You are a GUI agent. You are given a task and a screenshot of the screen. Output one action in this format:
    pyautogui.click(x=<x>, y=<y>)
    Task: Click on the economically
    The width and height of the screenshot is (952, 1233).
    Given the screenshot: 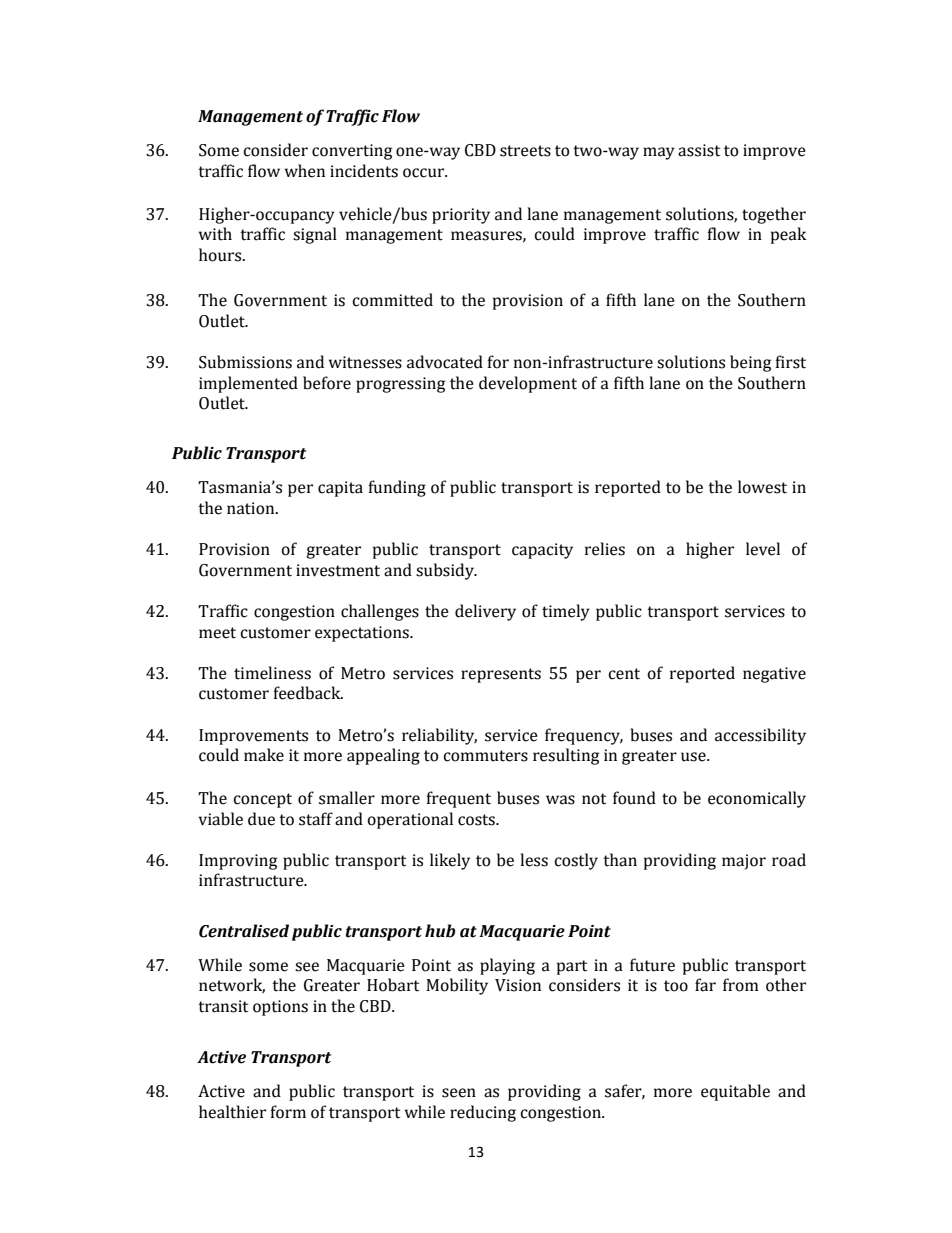 What is the action you would take?
    pyautogui.click(x=757, y=799)
